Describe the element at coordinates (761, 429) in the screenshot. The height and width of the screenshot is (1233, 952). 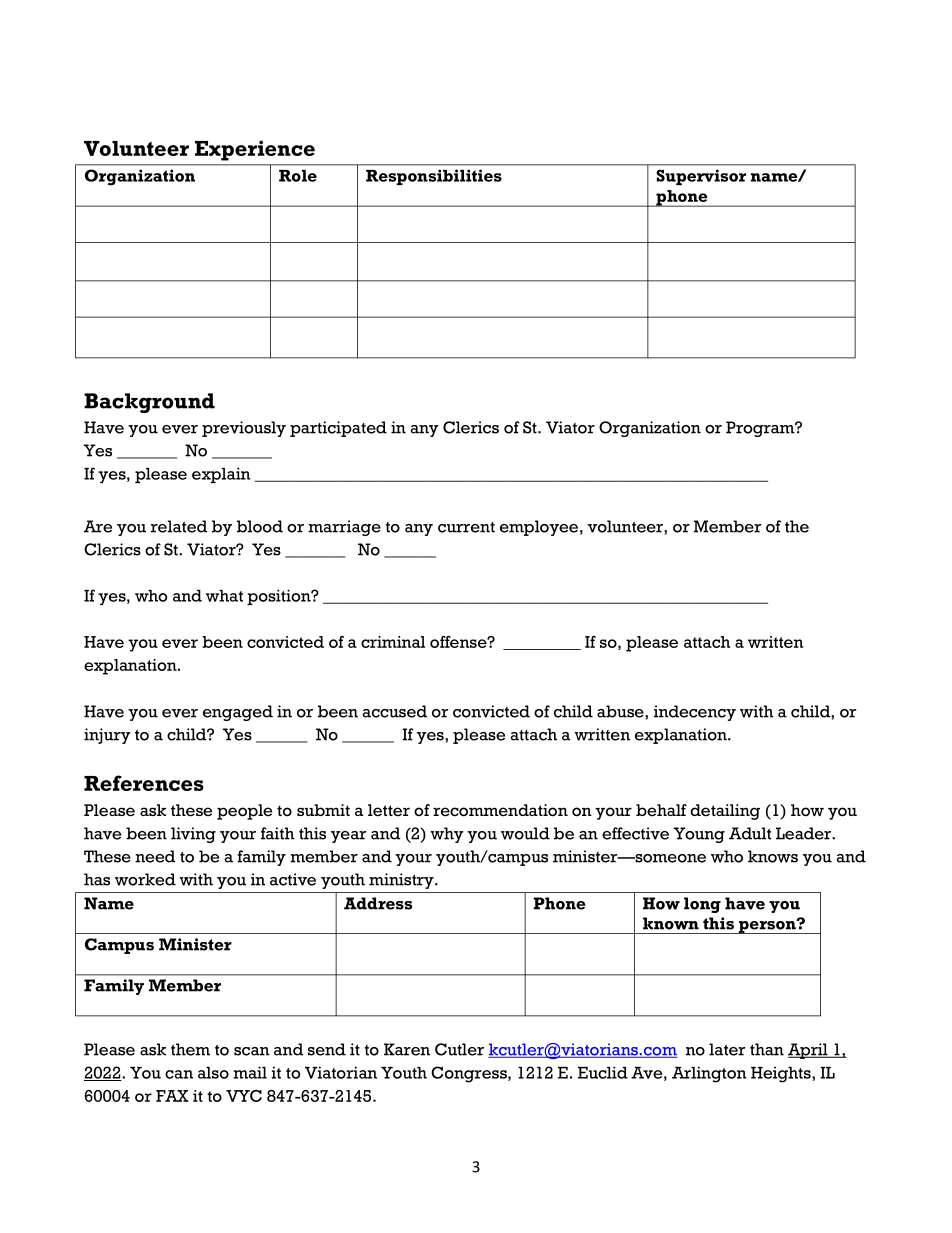
I see `Program` at that location.
